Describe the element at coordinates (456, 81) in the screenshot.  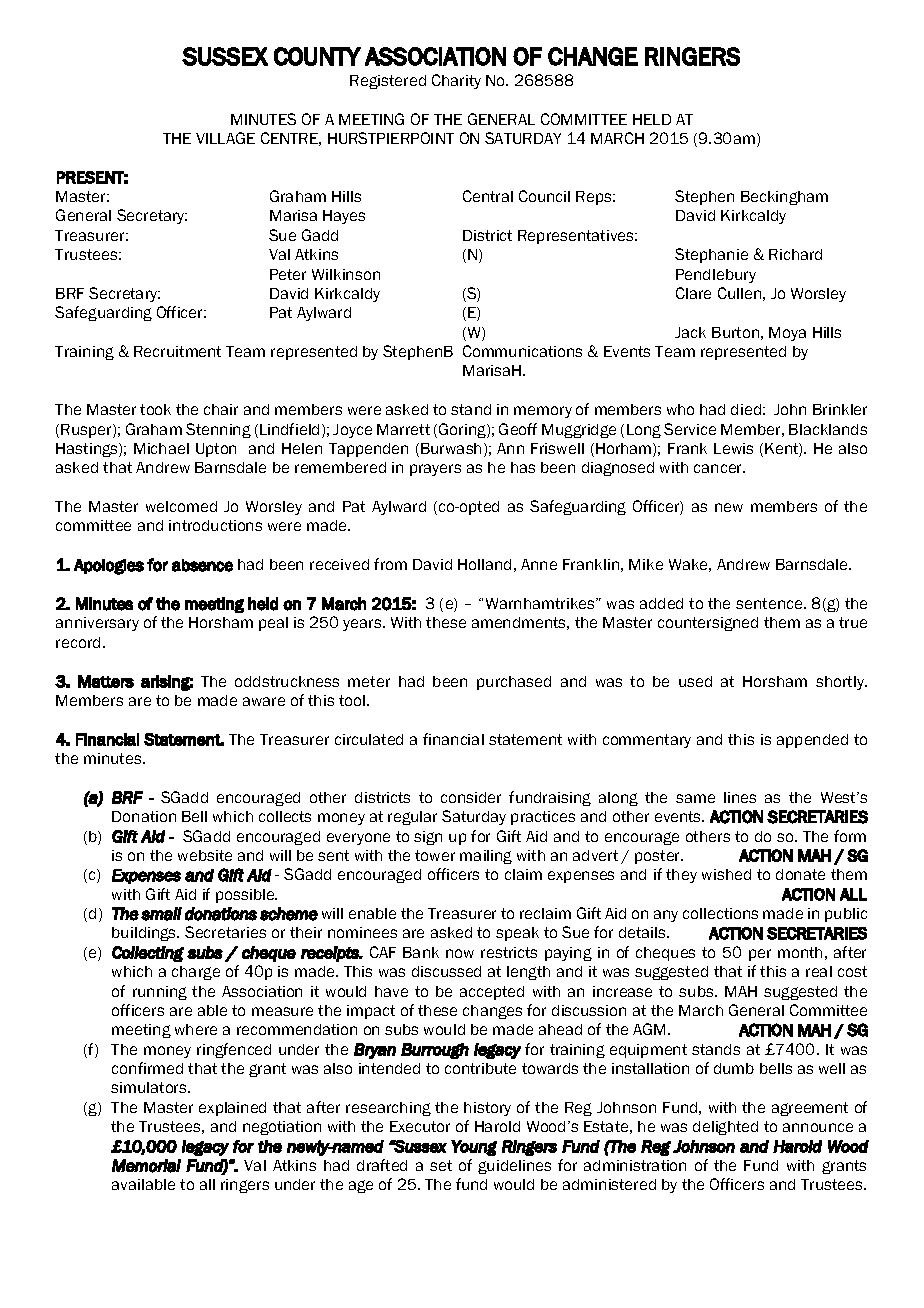
I see `Charity` at that location.
